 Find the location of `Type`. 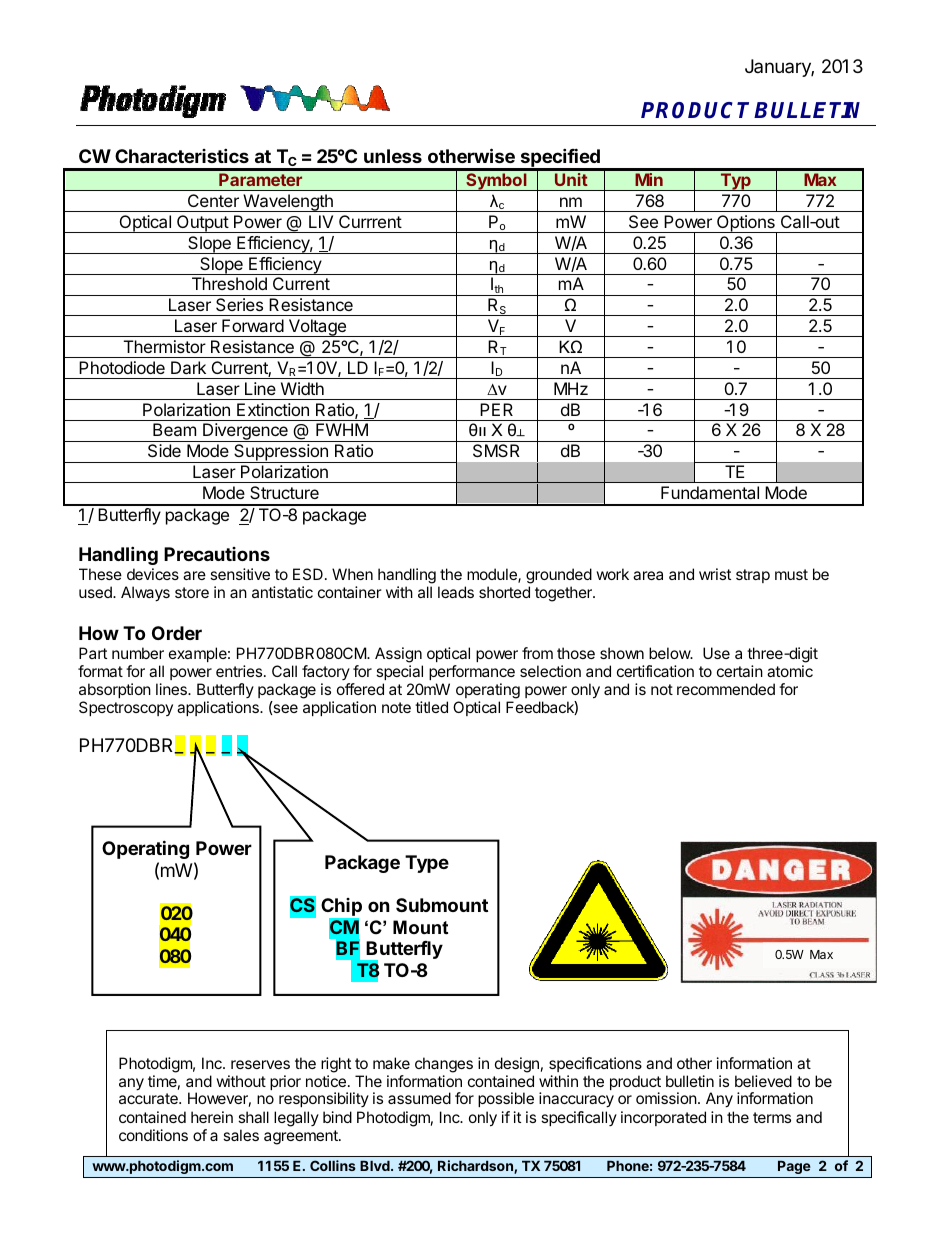

Type is located at coordinates (427, 864).
